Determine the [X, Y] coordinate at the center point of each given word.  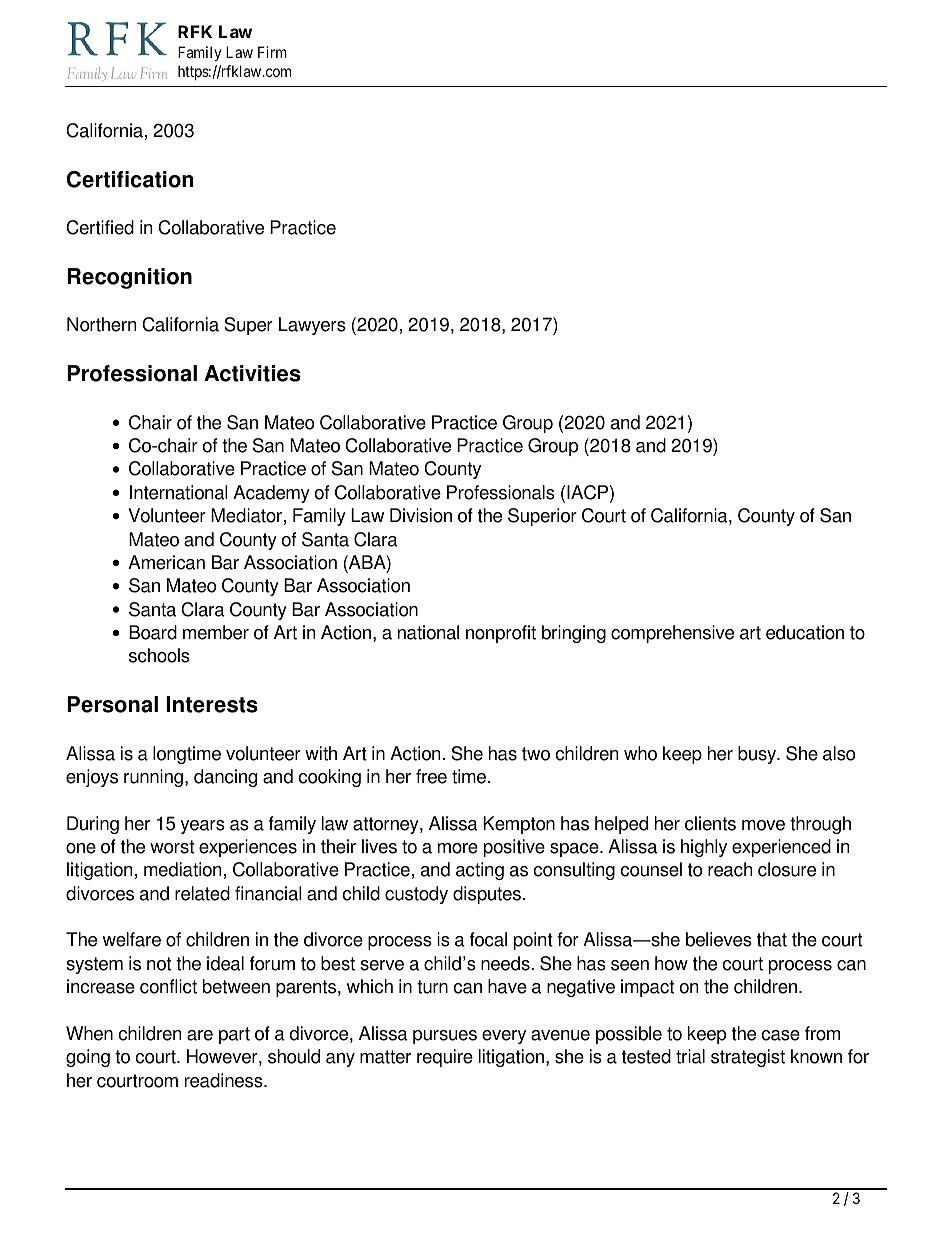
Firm [272, 52]
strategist [748, 1058]
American [166, 562]
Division [421, 515]
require [445, 1058]
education [805, 632]
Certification [130, 179]
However [223, 1057]
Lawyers [312, 326]
